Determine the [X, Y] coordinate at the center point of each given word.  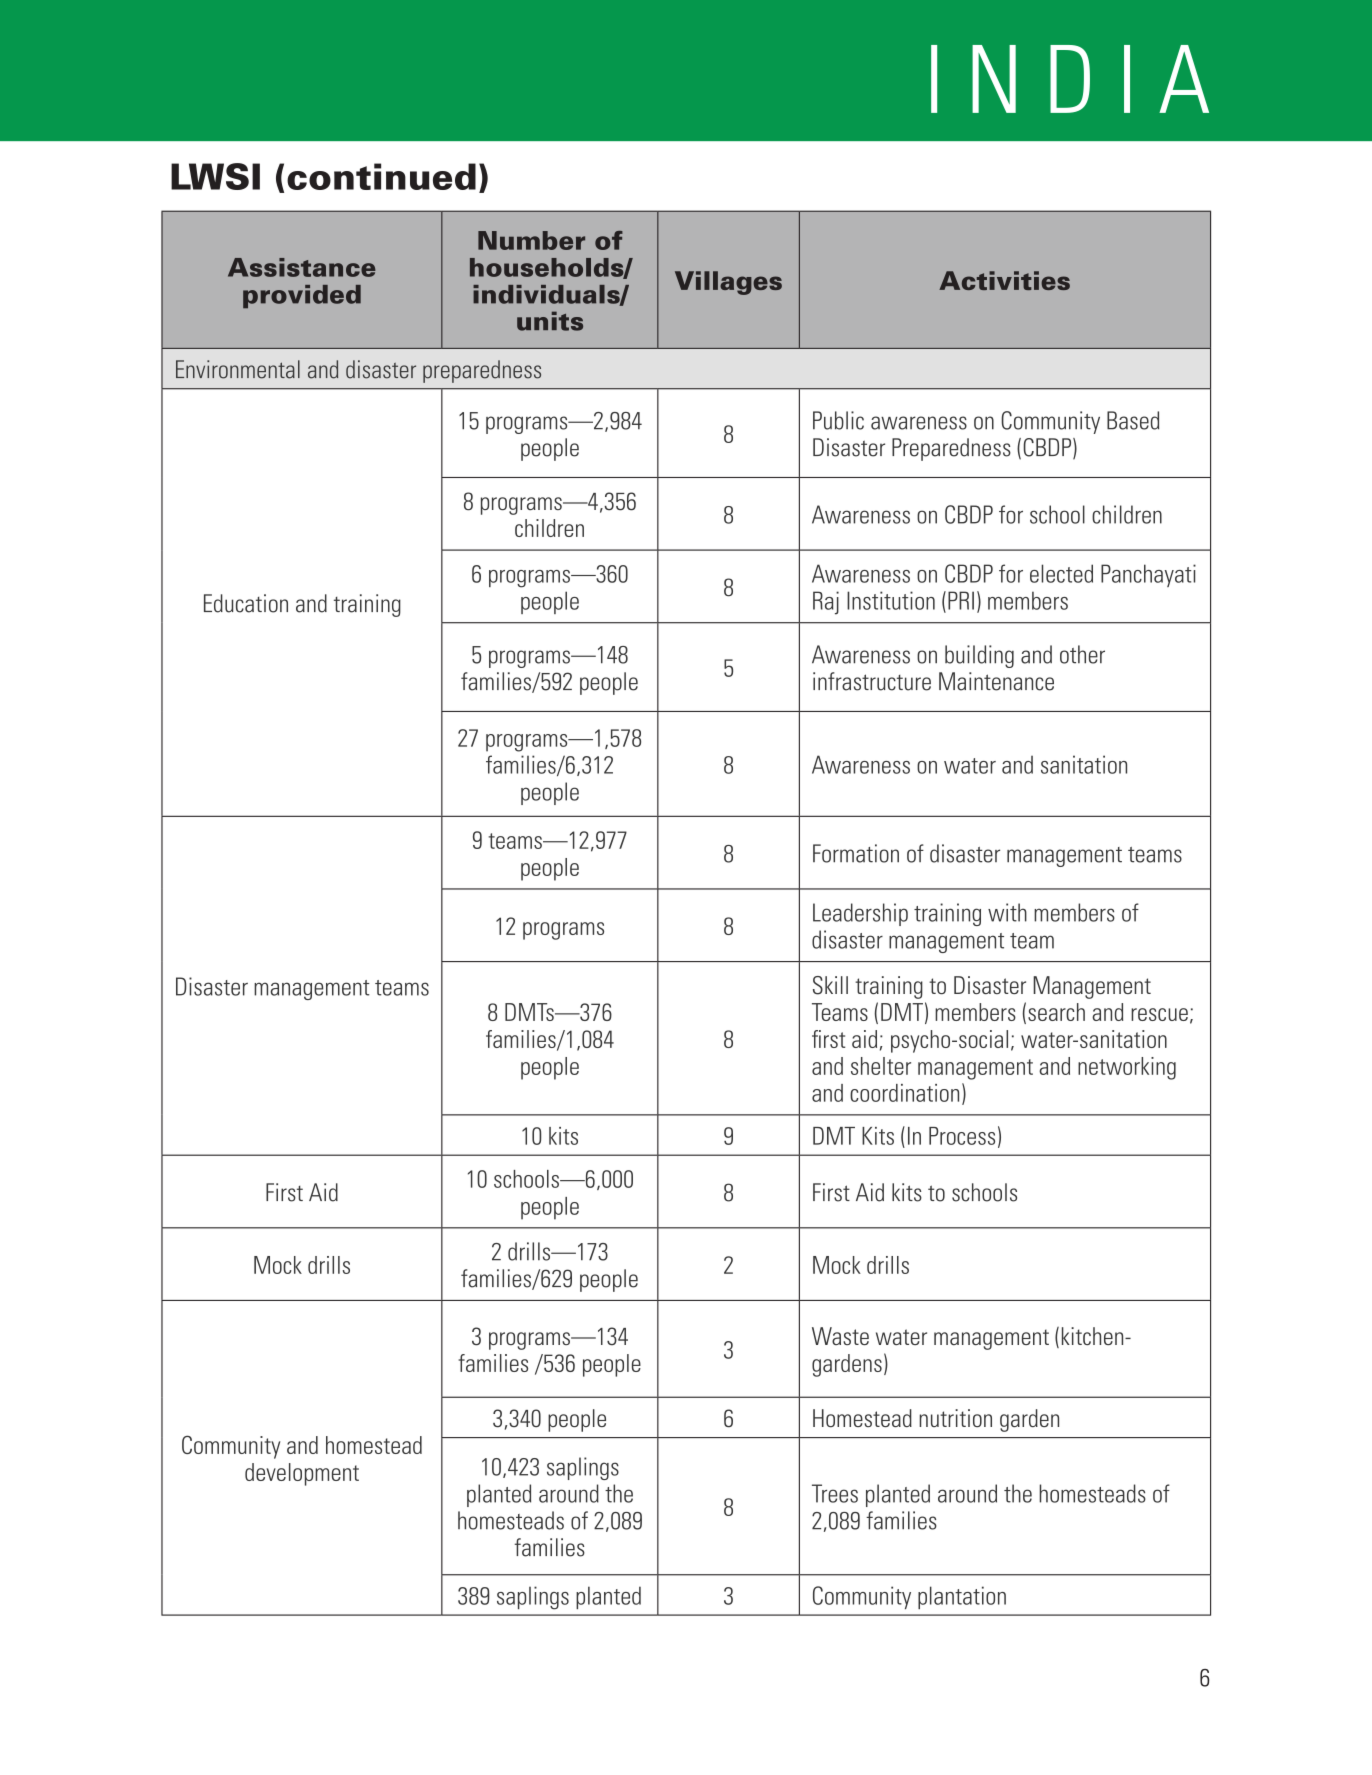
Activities [1004, 280]
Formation [856, 853]
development [302, 1474]
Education [246, 603]
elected [1061, 573]
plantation [962, 1597]
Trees [835, 1493]
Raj [826, 603]
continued [381, 176]
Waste [840, 1336]
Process [962, 1136]
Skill [830, 985]
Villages [728, 283]
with [1007, 912]
